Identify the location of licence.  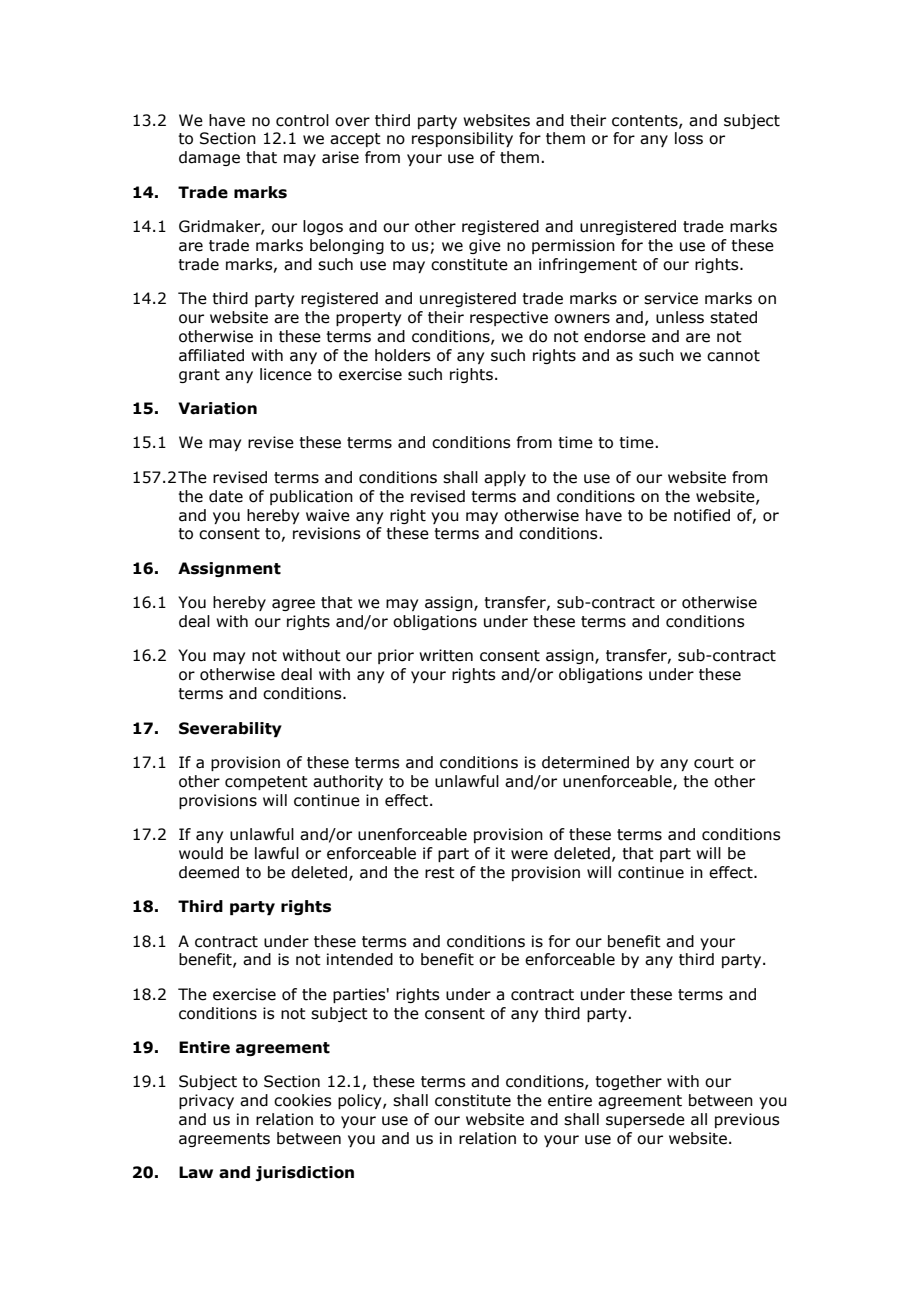
(286, 374).
